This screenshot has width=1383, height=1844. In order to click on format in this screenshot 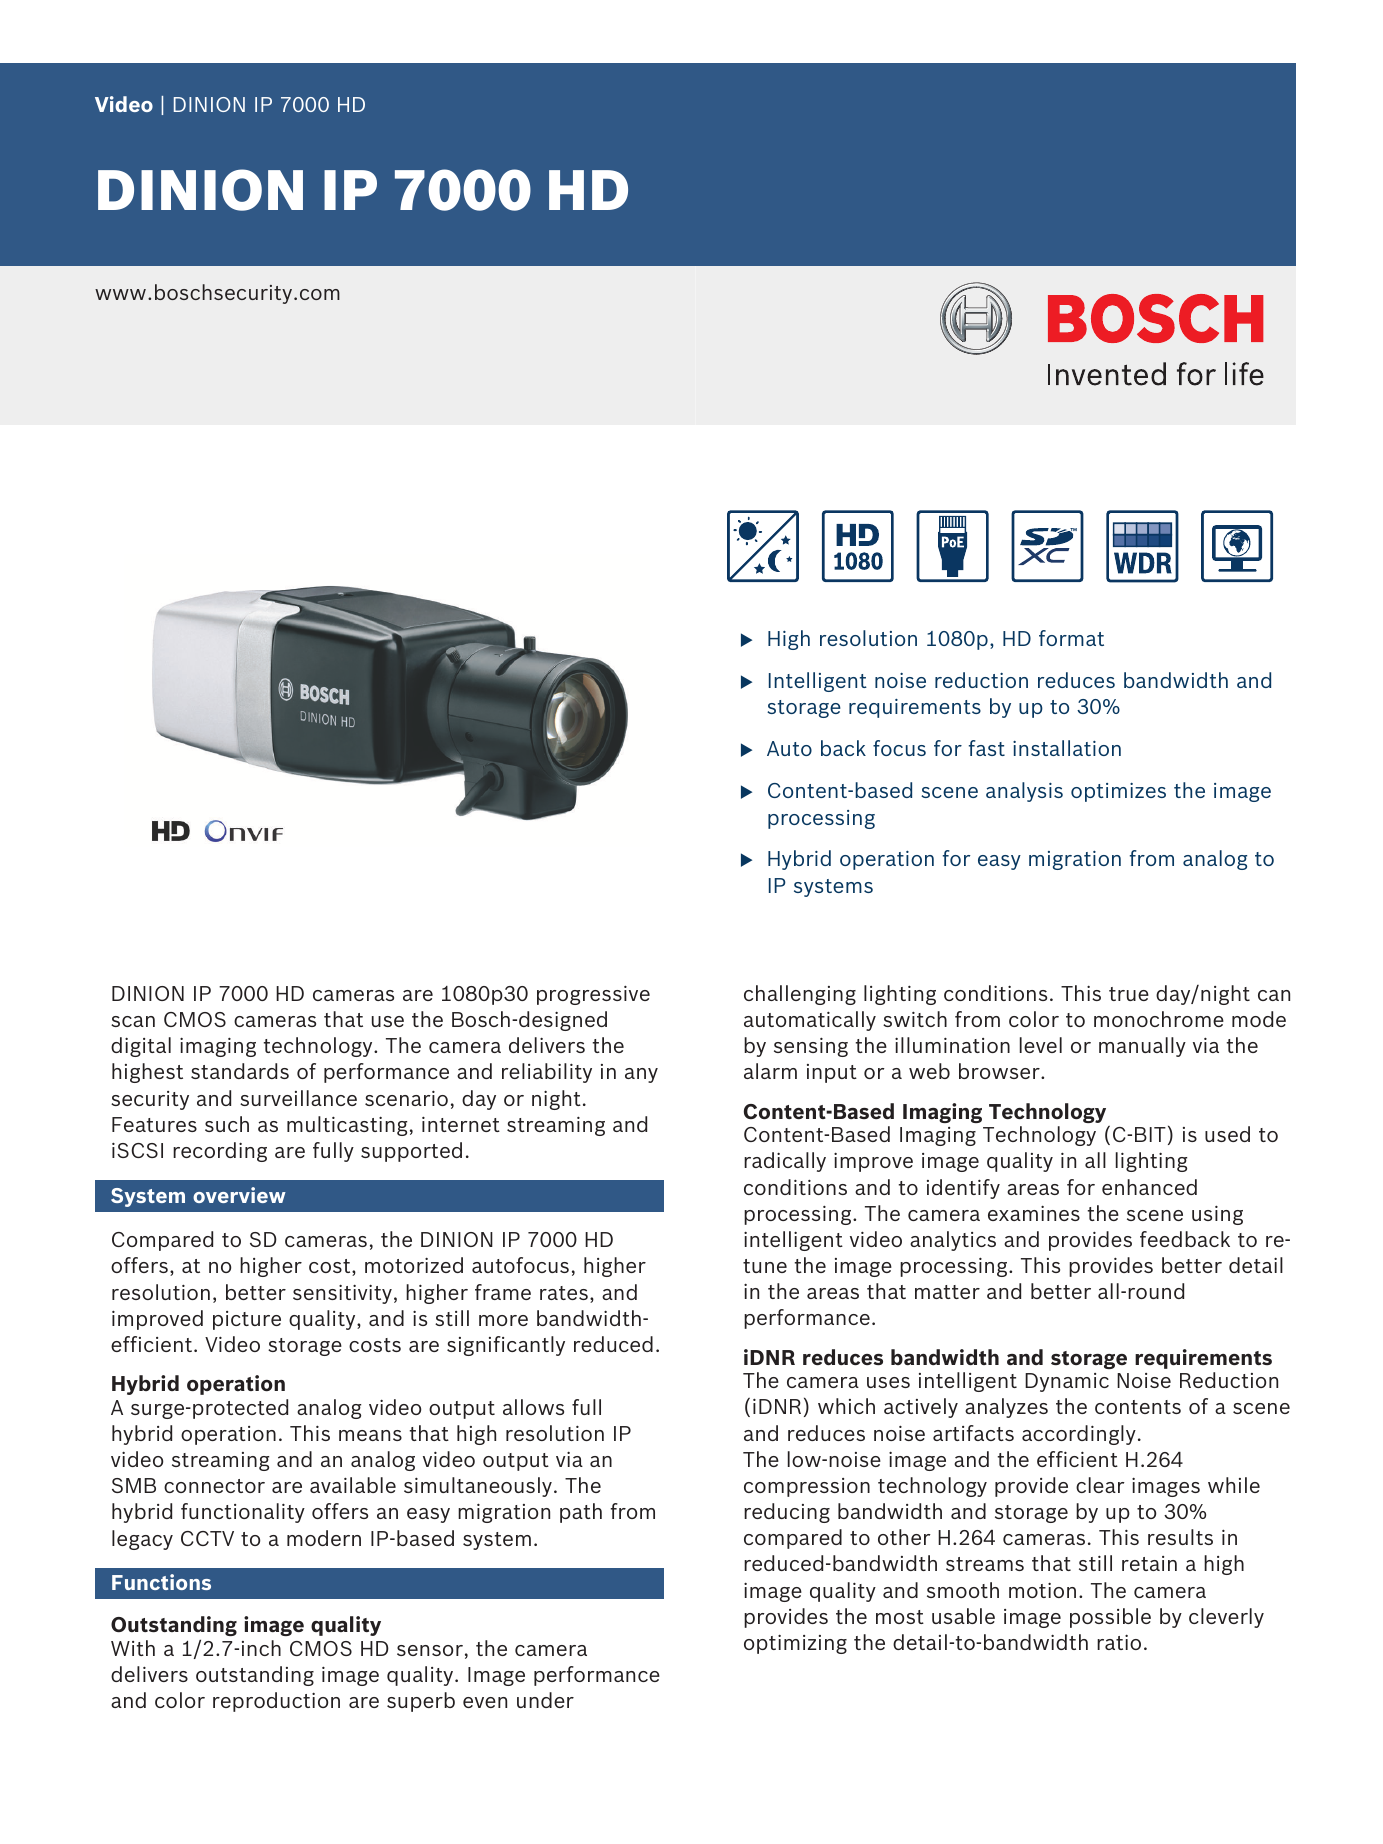, I will do `click(1071, 638)`.
